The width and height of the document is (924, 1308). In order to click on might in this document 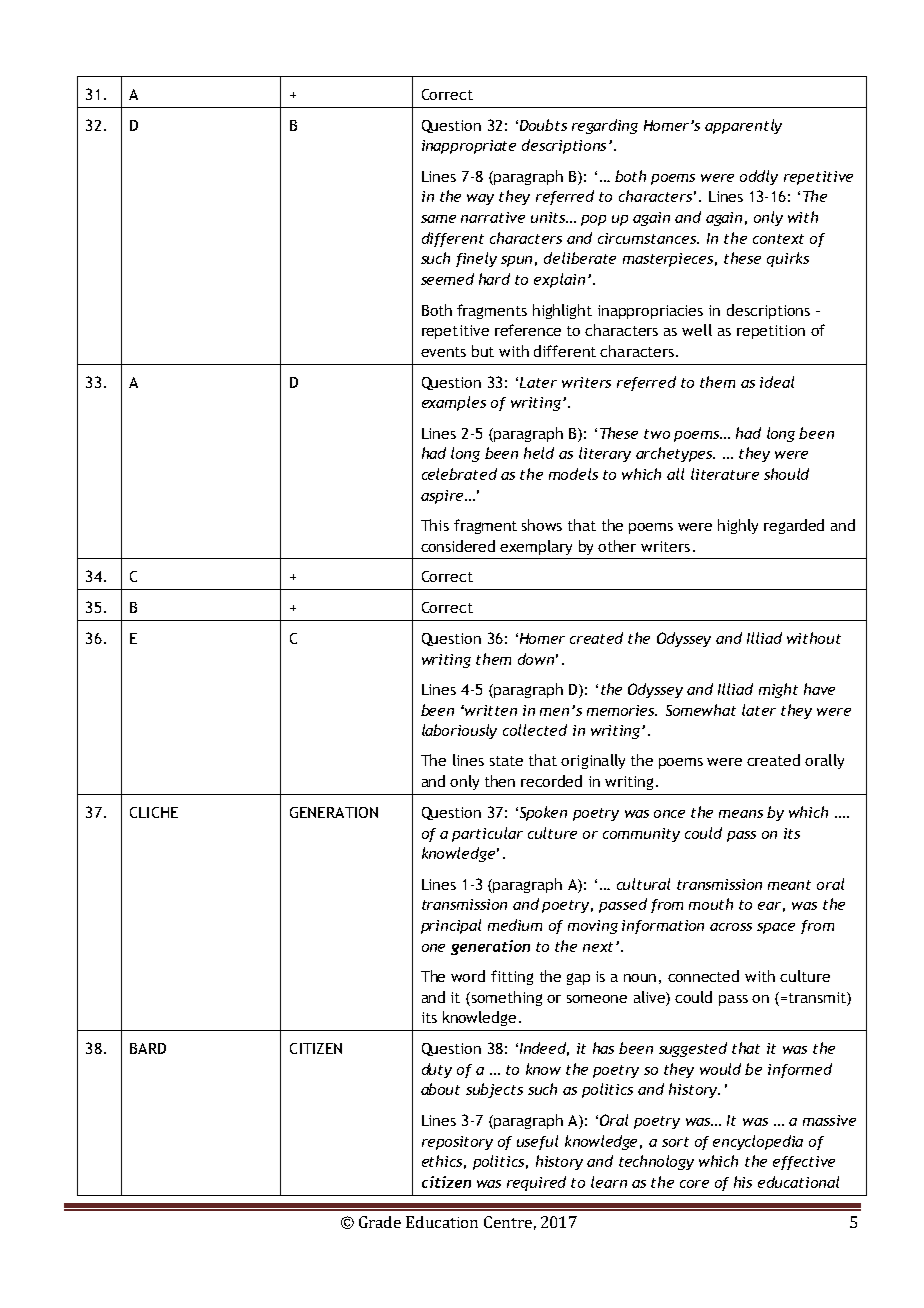, I will do `click(778, 690)`.
